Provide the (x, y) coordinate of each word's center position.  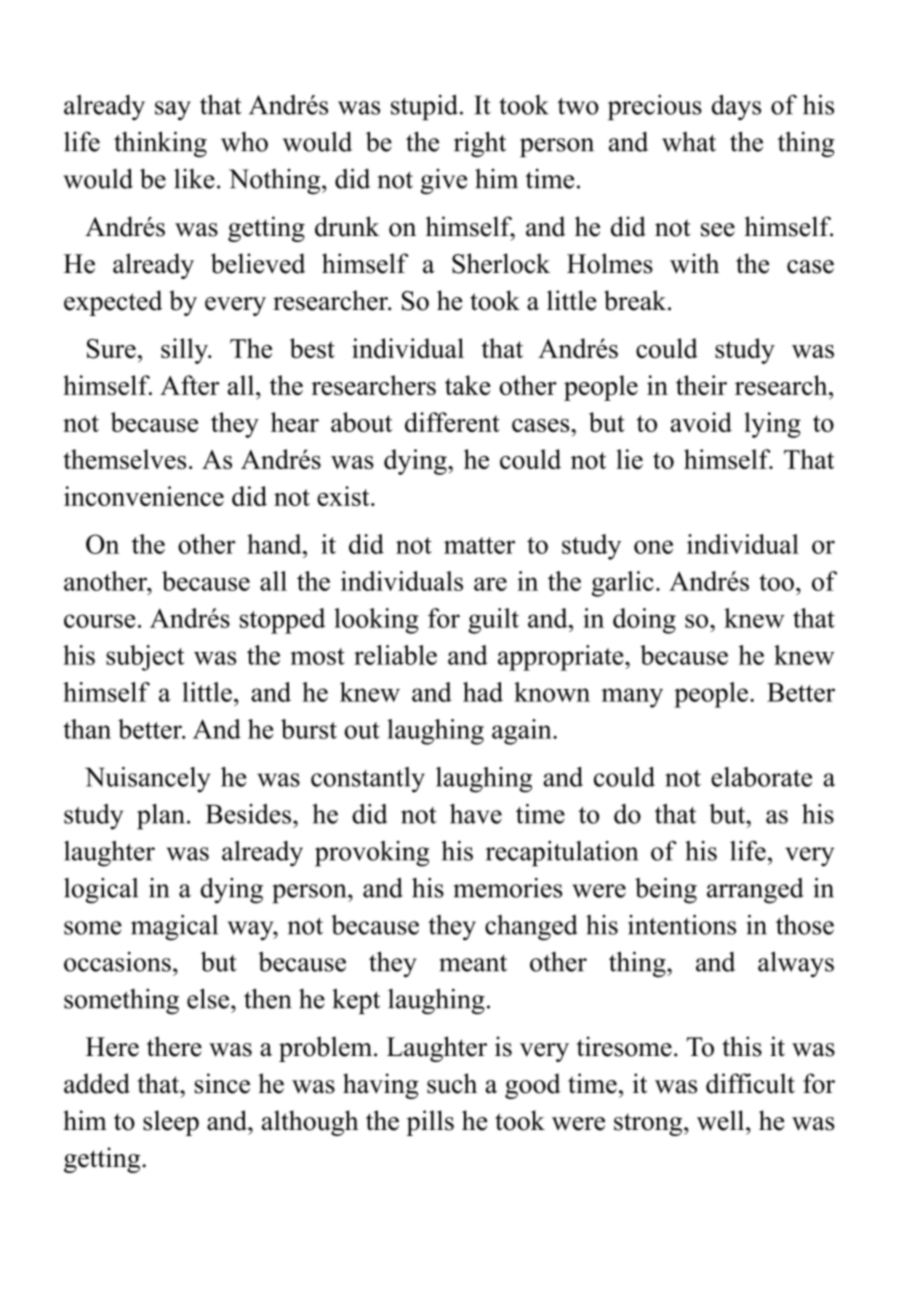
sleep (171, 1123)
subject (145, 658)
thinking (160, 144)
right (480, 144)
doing (644, 621)
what (689, 142)
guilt (493, 621)
